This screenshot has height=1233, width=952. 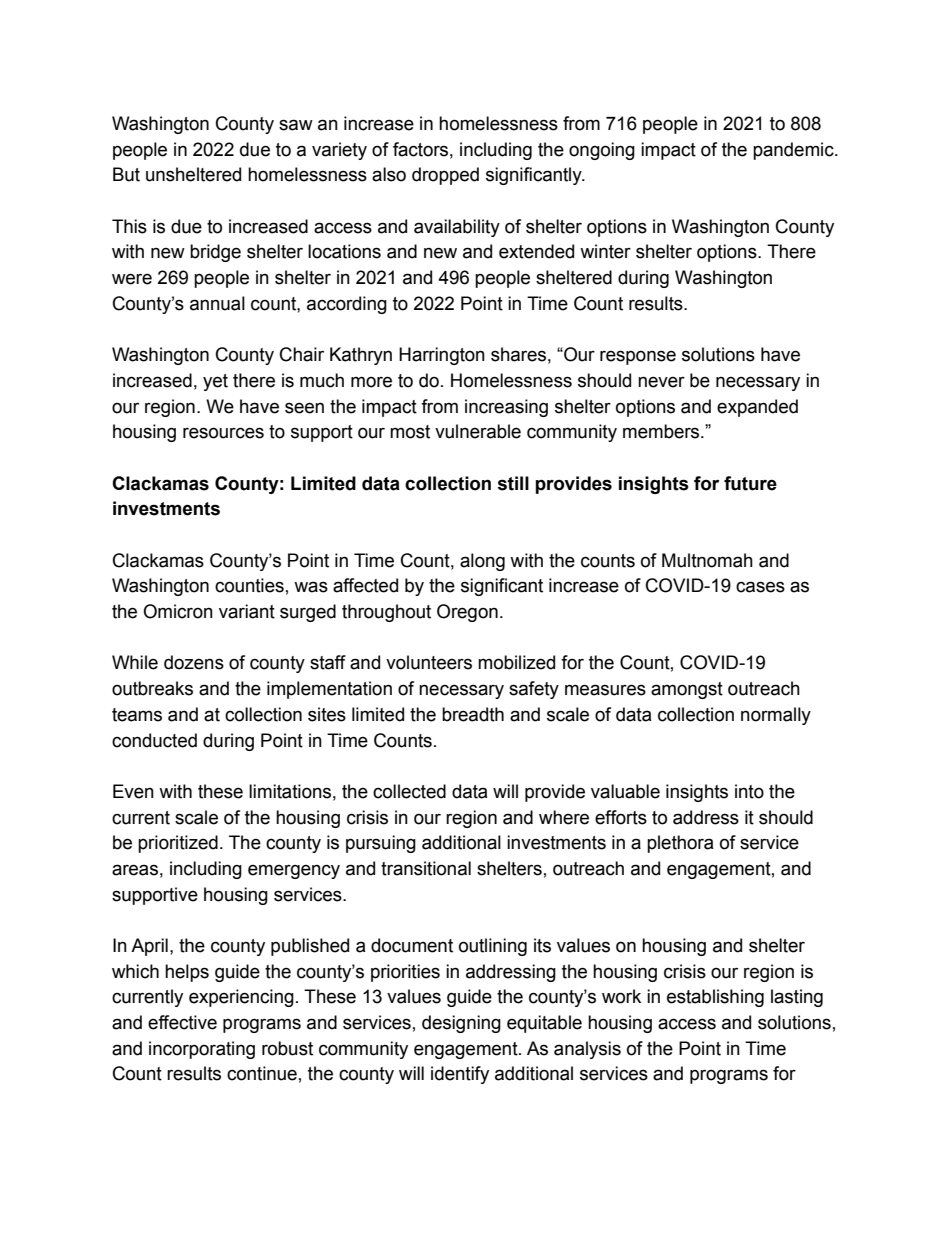 What do you see at coordinates (760, 587) in the screenshot?
I see `cases` at bounding box center [760, 587].
